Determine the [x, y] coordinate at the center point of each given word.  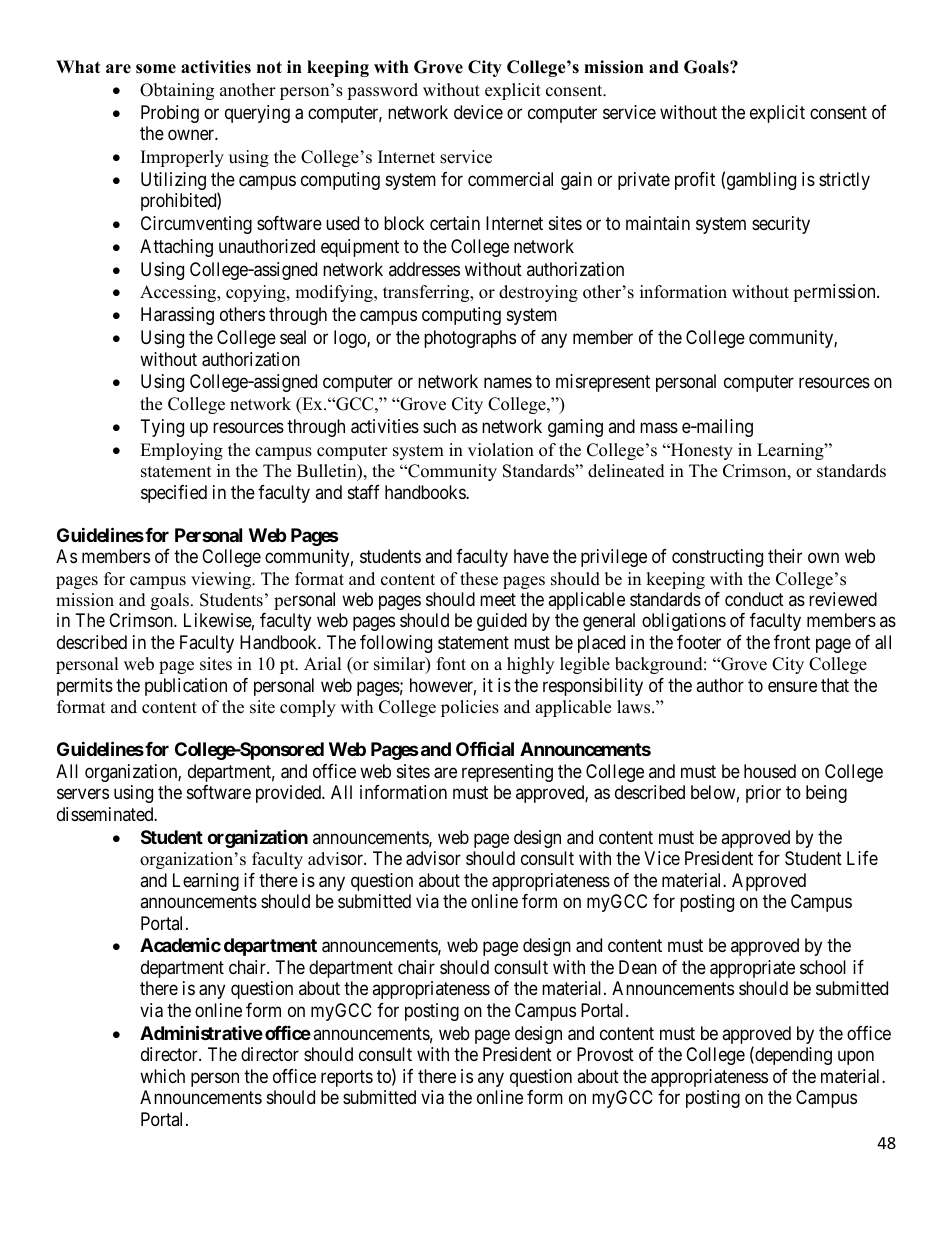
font [451, 664]
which [162, 1076]
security [781, 225]
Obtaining [177, 91]
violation [501, 450]
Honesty [700, 451]
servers [83, 794]
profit [695, 181]
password [382, 91]
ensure [792, 686]
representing [507, 773]
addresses [424, 269]
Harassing [177, 316]
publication [186, 687]
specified [174, 494]
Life [862, 858]
